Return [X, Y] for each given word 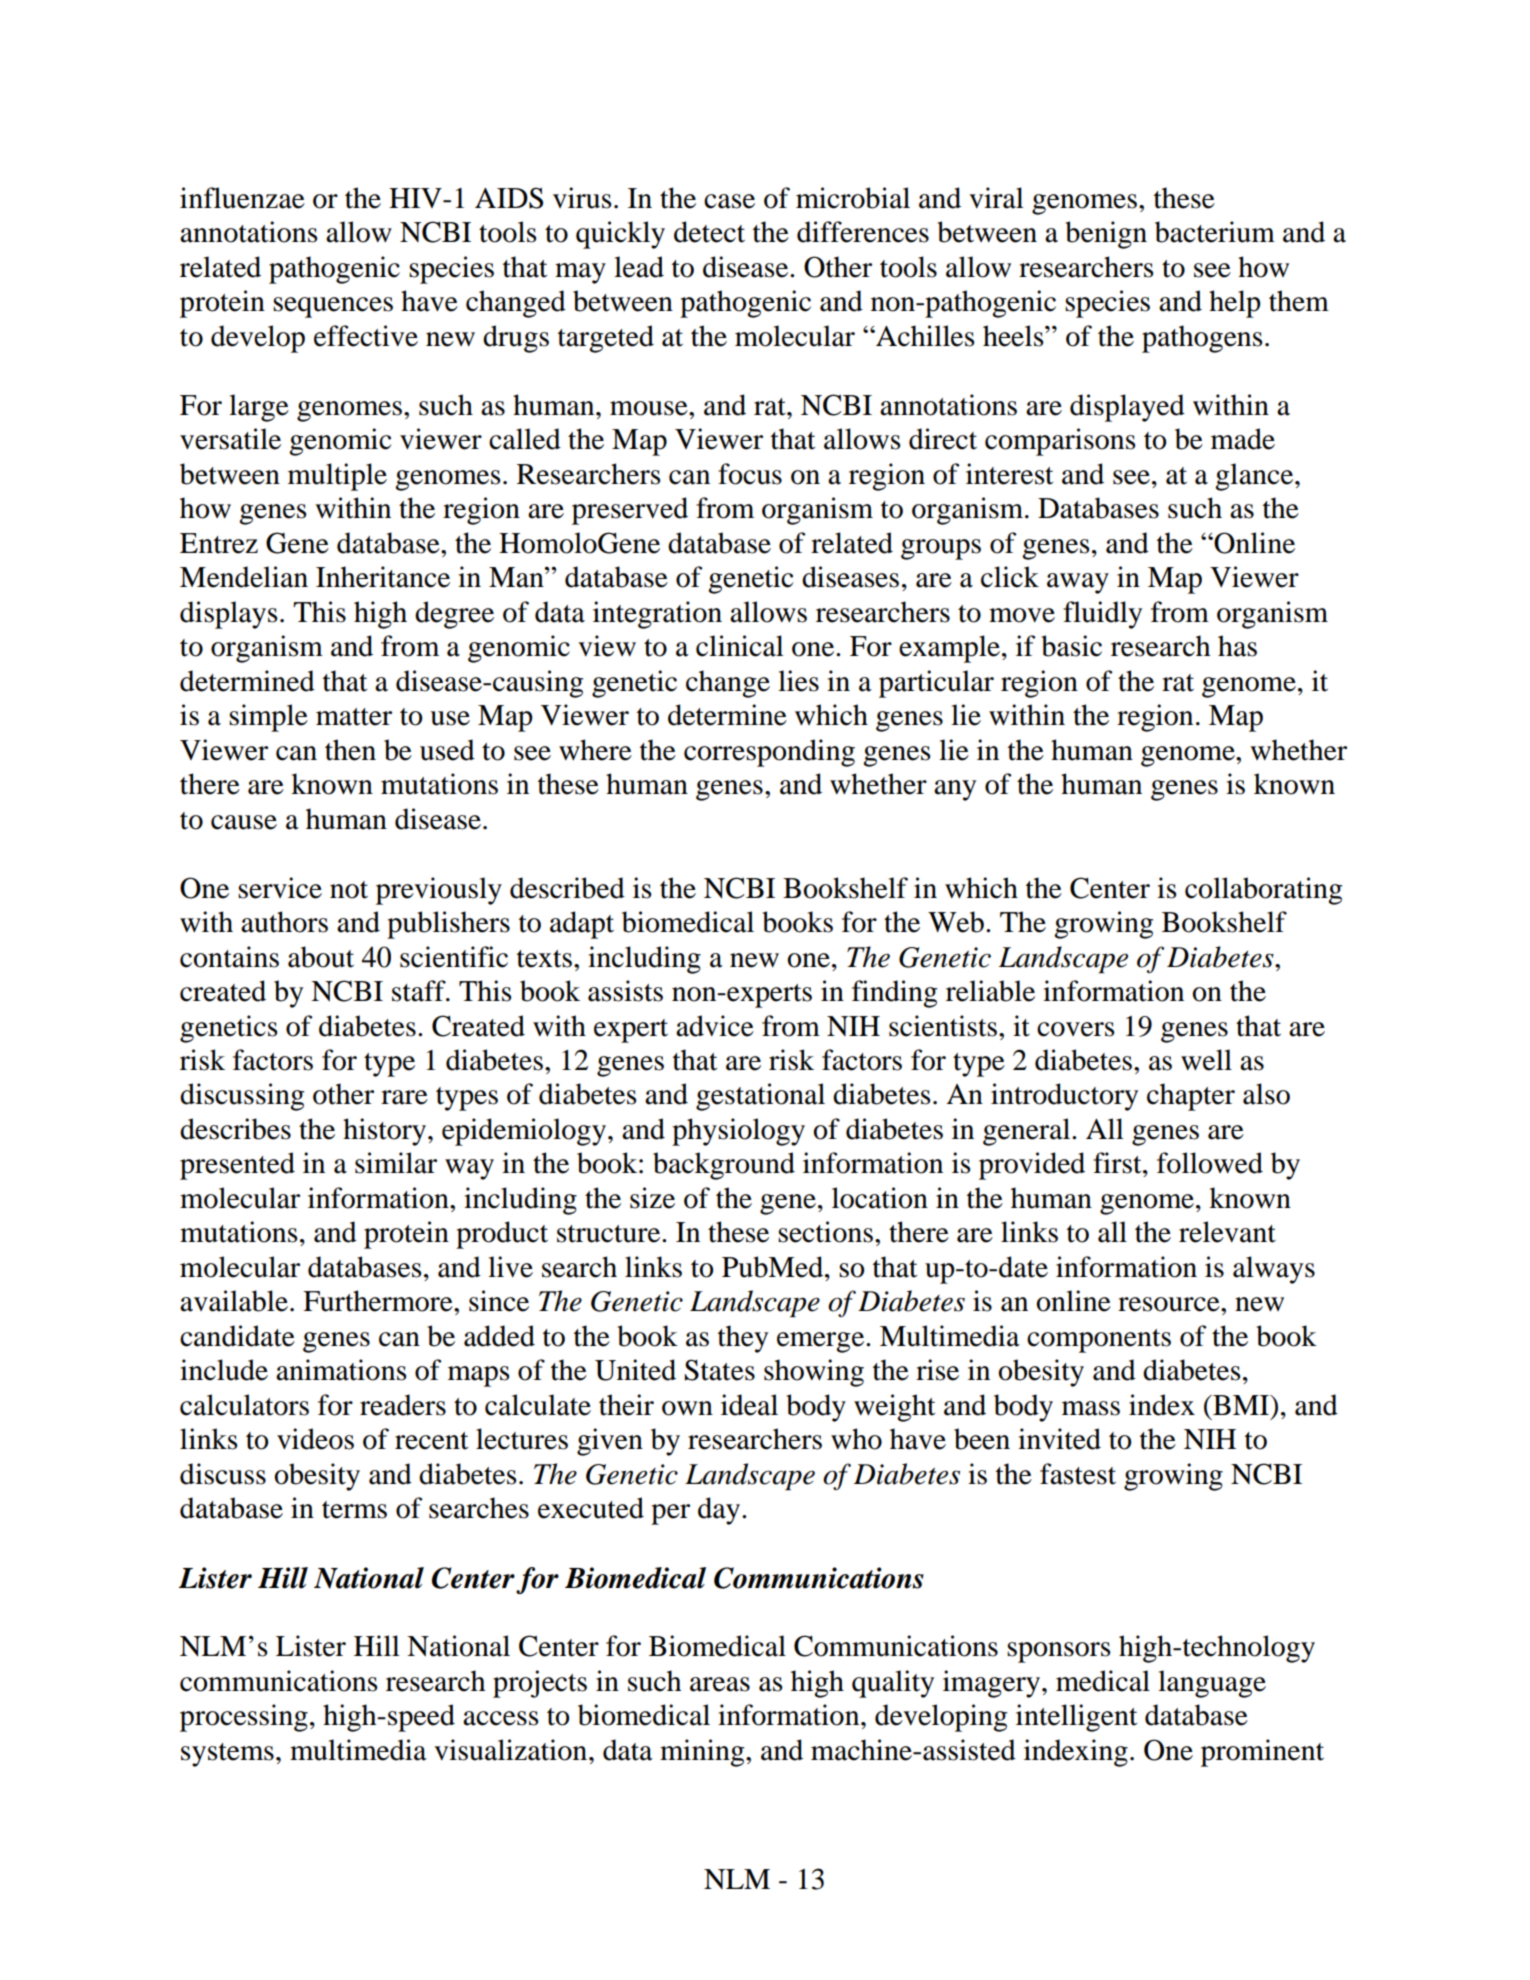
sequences [333, 307]
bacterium [1215, 232]
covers [1076, 1029]
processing [244, 1718]
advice [715, 1026]
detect [709, 232]
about [321, 957]
